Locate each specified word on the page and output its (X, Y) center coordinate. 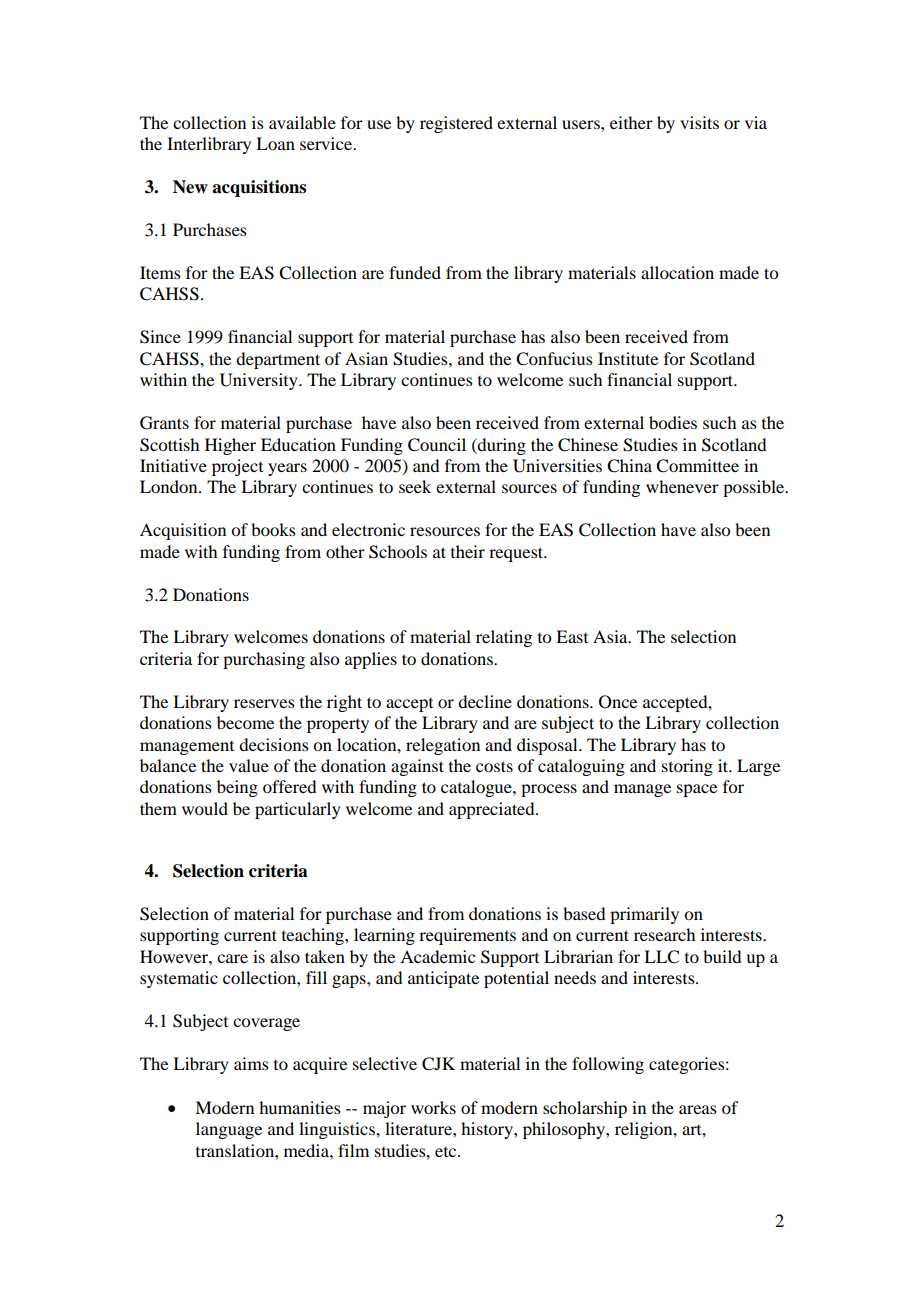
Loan (275, 143)
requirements (467, 936)
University (260, 381)
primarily (644, 915)
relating (504, 638)
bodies (673, 422)
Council (437, 445)
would (205, 808)
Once (618, 702)
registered (456, 124)
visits (699, 122)
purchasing (264, 660)
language (229, 1130)
